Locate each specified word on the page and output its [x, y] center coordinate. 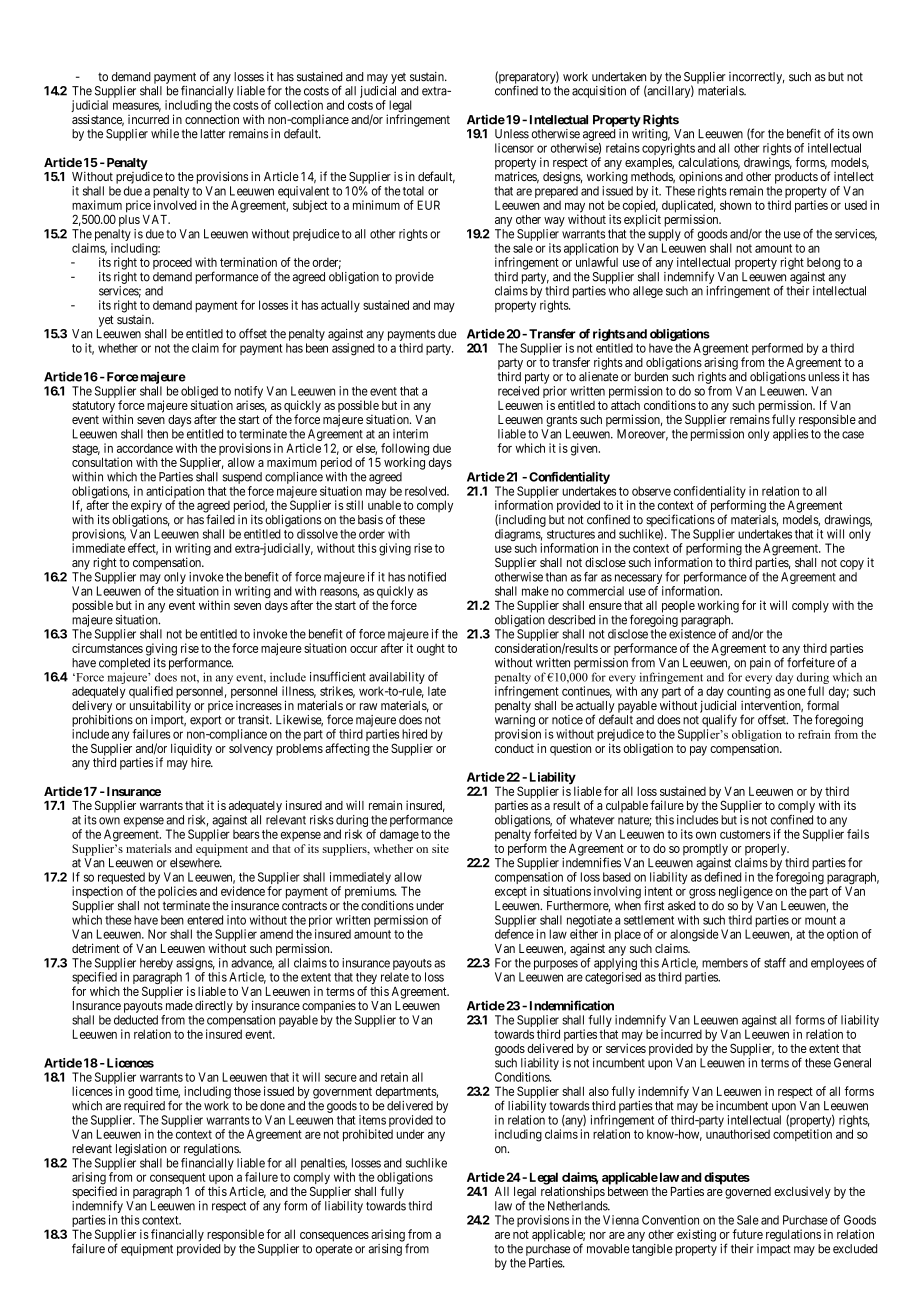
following [404, 450]
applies [791, 435]
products [796, 178]
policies [177, 892]
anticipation [175, 493]
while [165, 134]
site [440, 848]
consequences [334, 1237]
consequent [178, 1180]
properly [767, 850]
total [413, 191]
